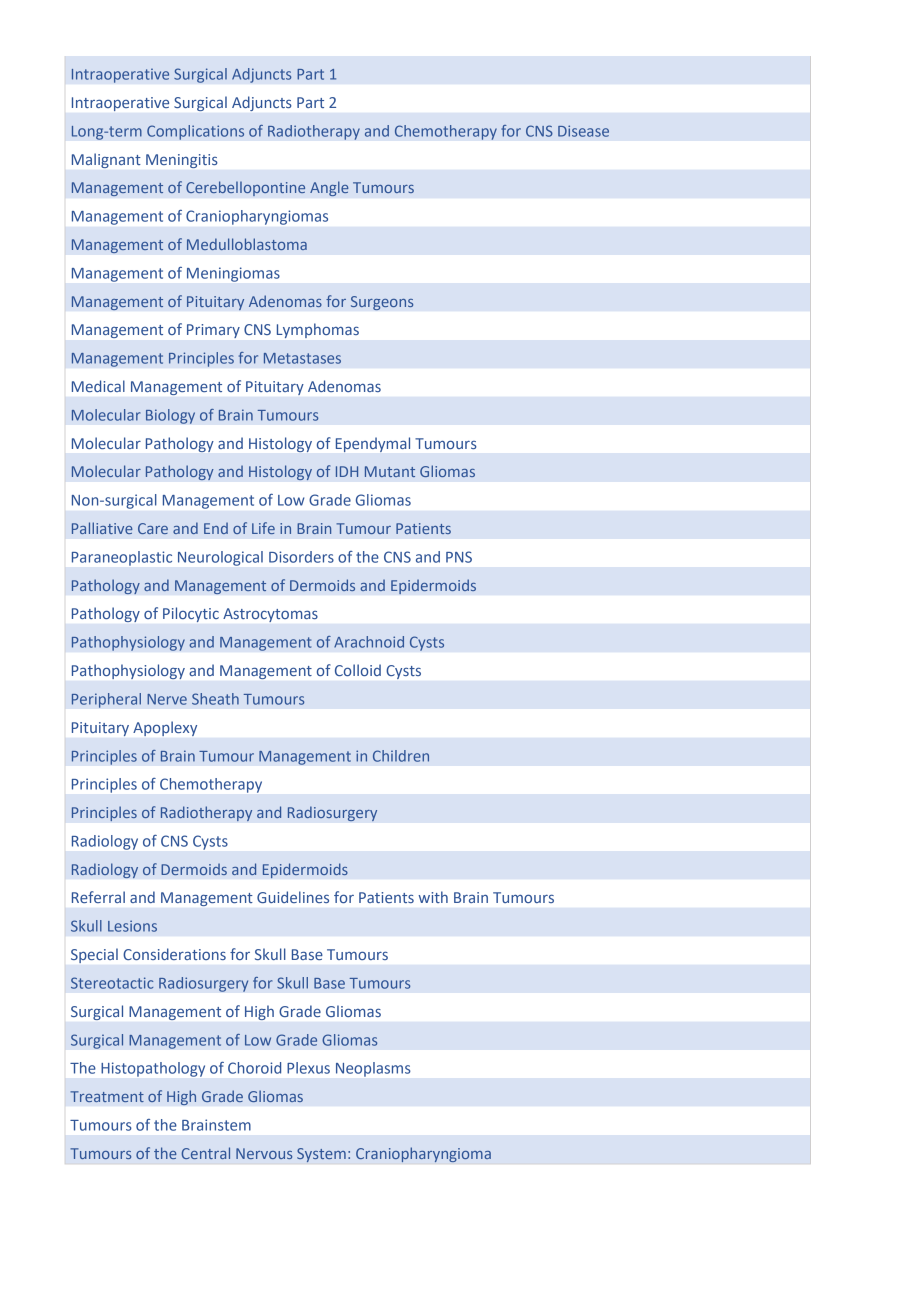 The image size is (924, 1308). I want to click on Disease, so click(583, 131).
